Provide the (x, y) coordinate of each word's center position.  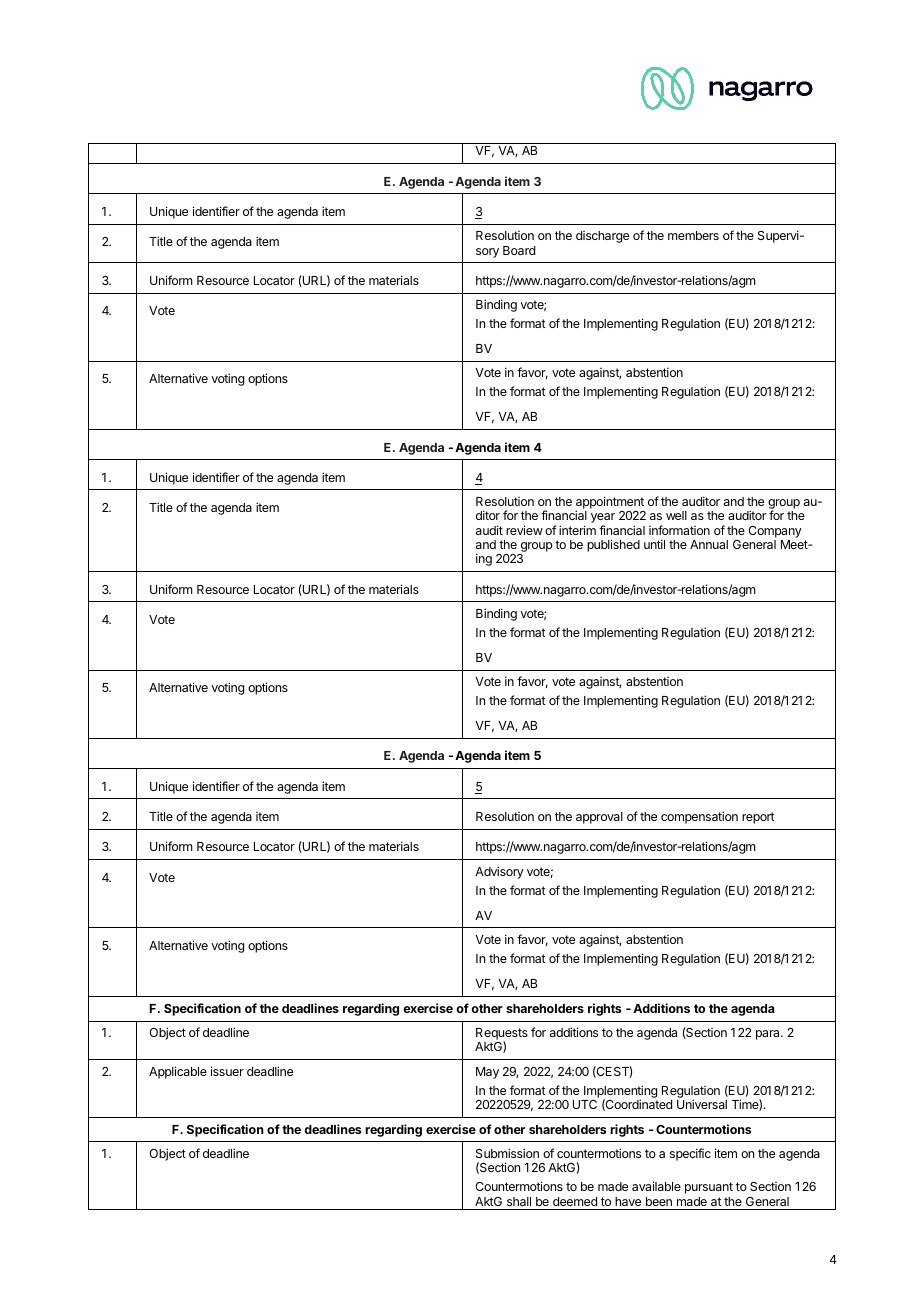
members (693, 235)
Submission (507, 1153)
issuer (227, 1071)
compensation (699, 817)
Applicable (178, 1072)
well (676, 515)
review (524, 530)
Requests (502, 1035)
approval (599, 818)
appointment (610, 504)
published (613, 545)
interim (577, 530)
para (769, 1035)
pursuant (709, 1188)
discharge (602, 237)
